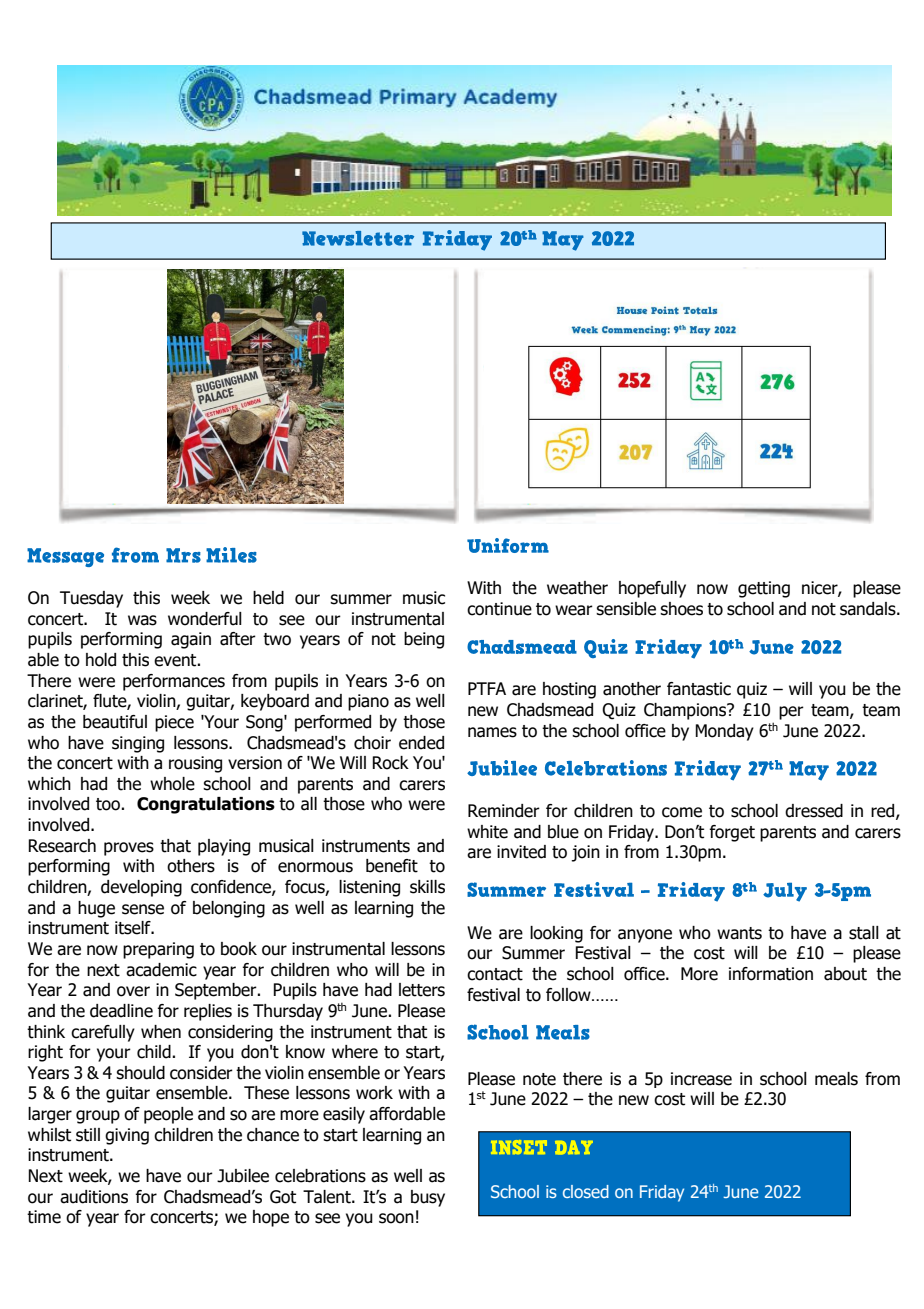 The width and height of the screenshot is (924, 1309). What do you see at coordinates (428, 1198) in the screenshot?
I see `busy` at bounding box center [428, 1198].
